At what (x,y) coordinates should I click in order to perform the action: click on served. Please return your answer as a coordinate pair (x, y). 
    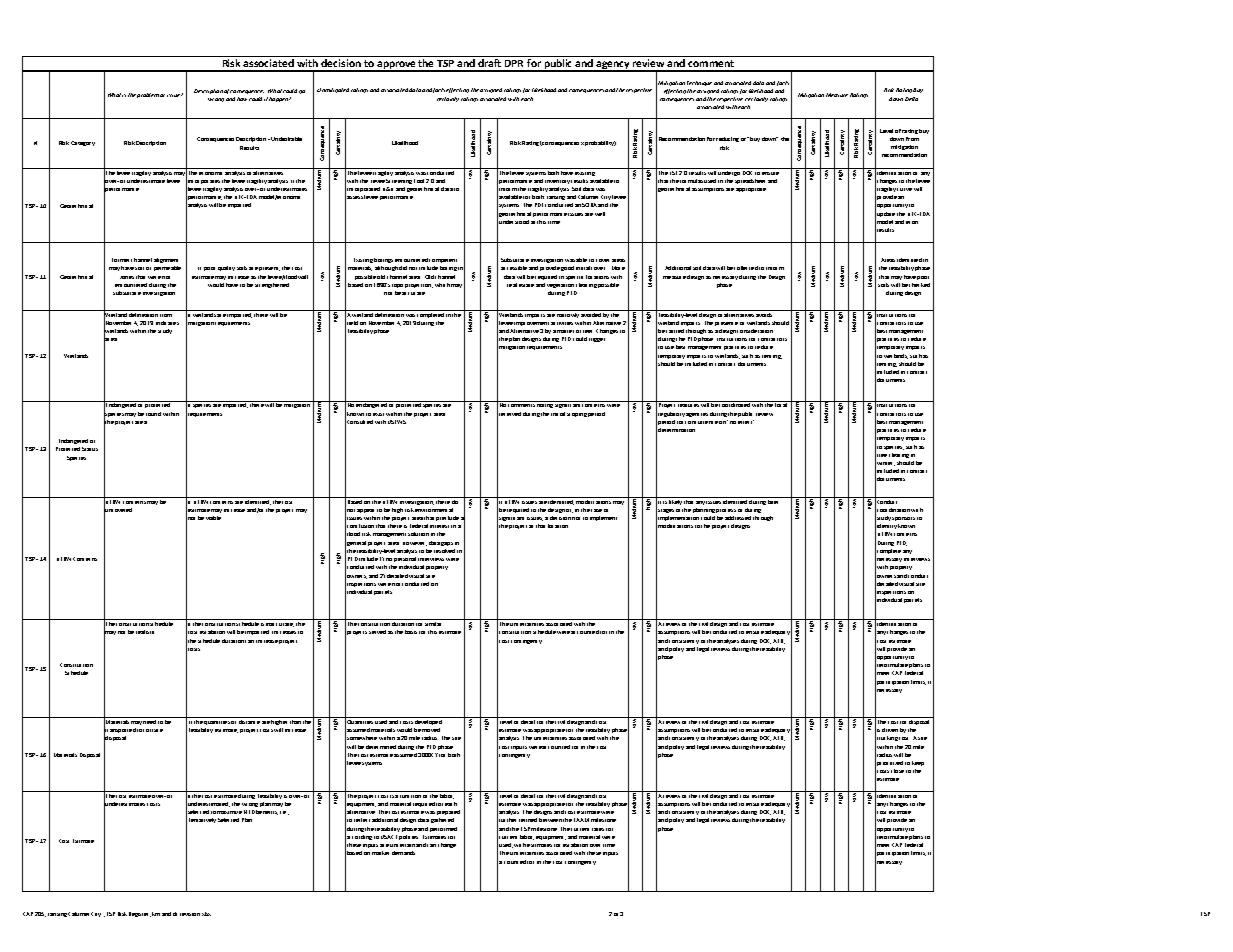
    Looking at the image, I should click on (377, 632).
